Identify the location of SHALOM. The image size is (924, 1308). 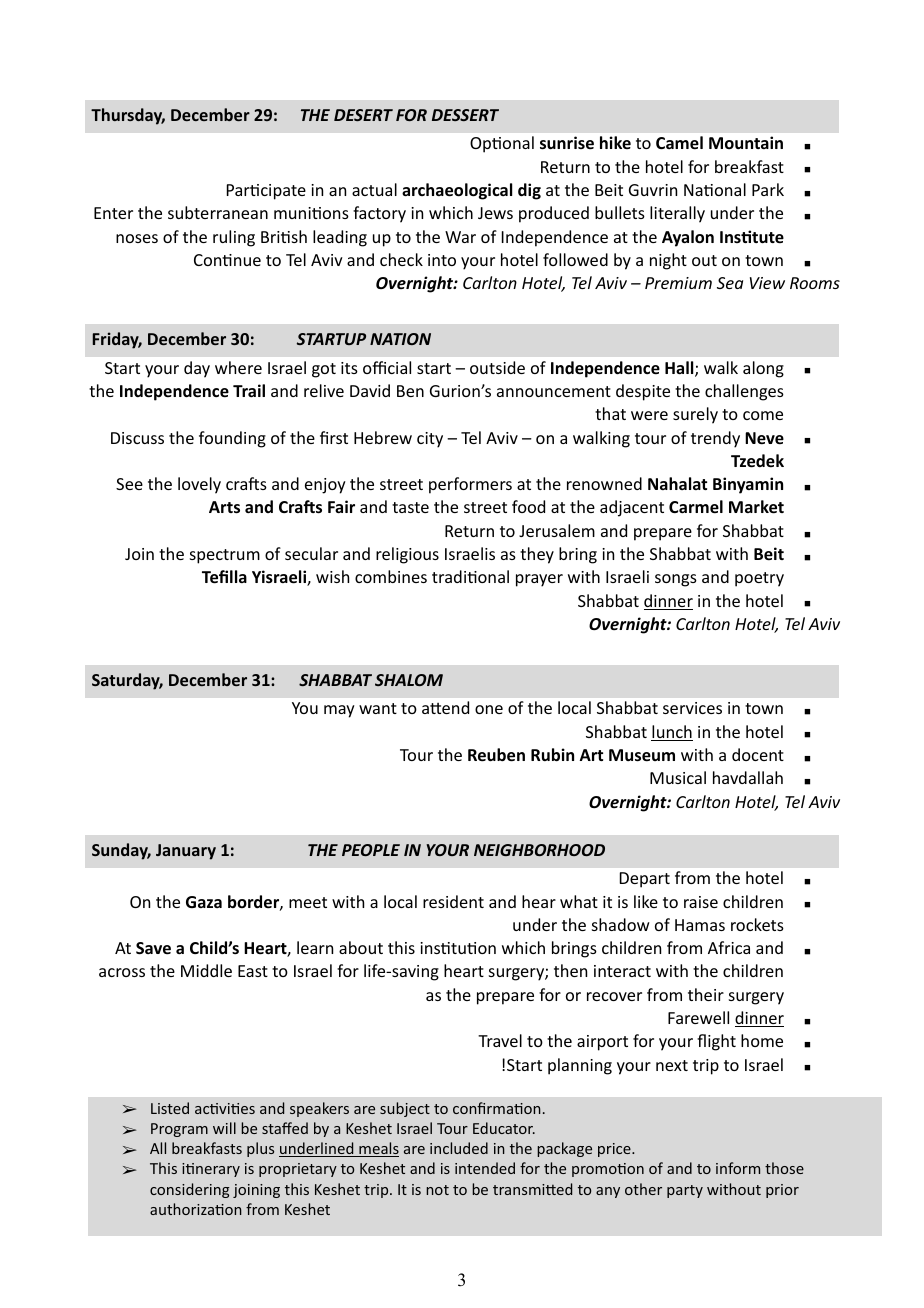
(409, 680).
